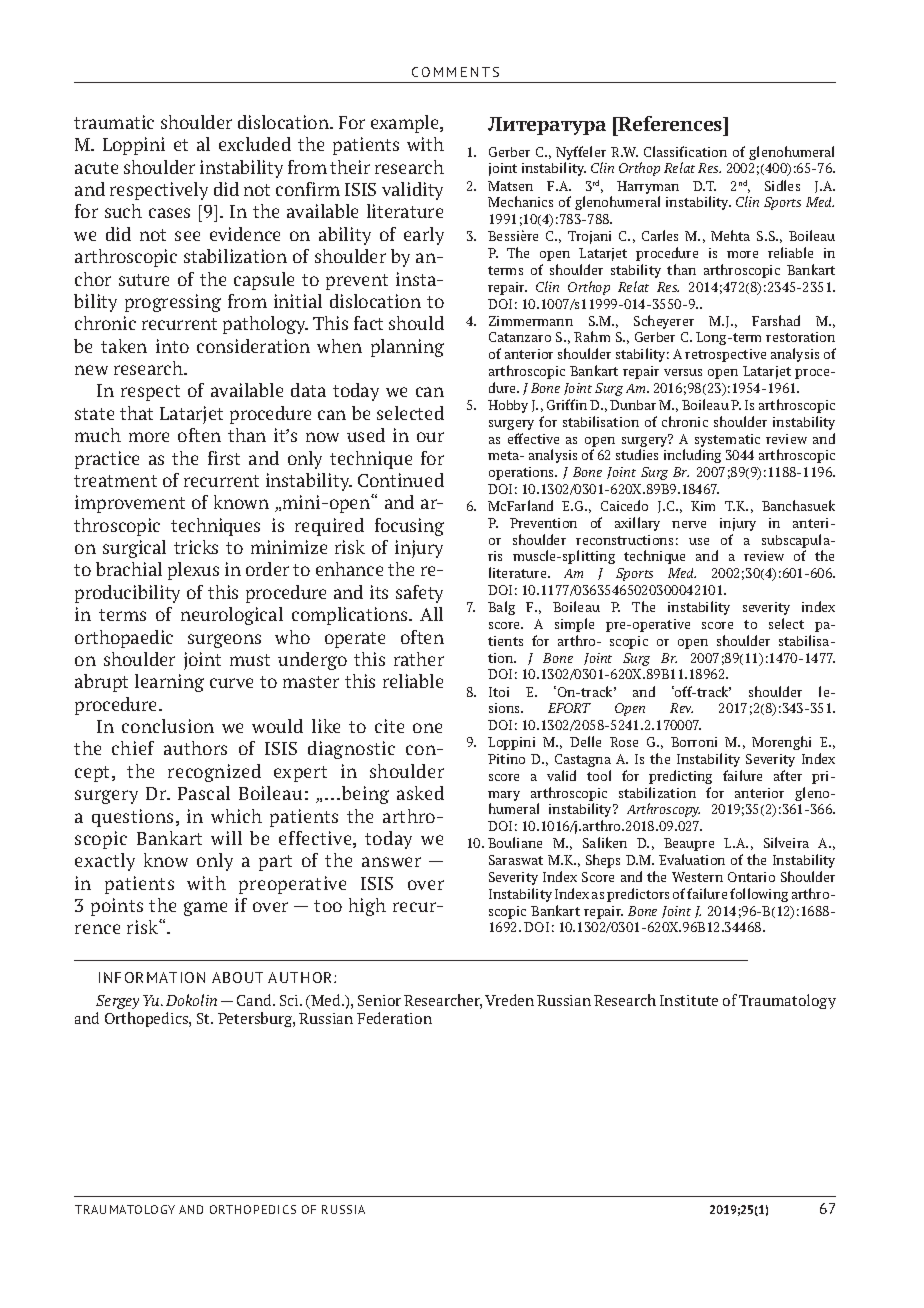 Image resolution: width=924 pixels, height=1308 pixels. Describe the element at coordinates (409, 527) in the screenshot. I see `focusing` at that location.
